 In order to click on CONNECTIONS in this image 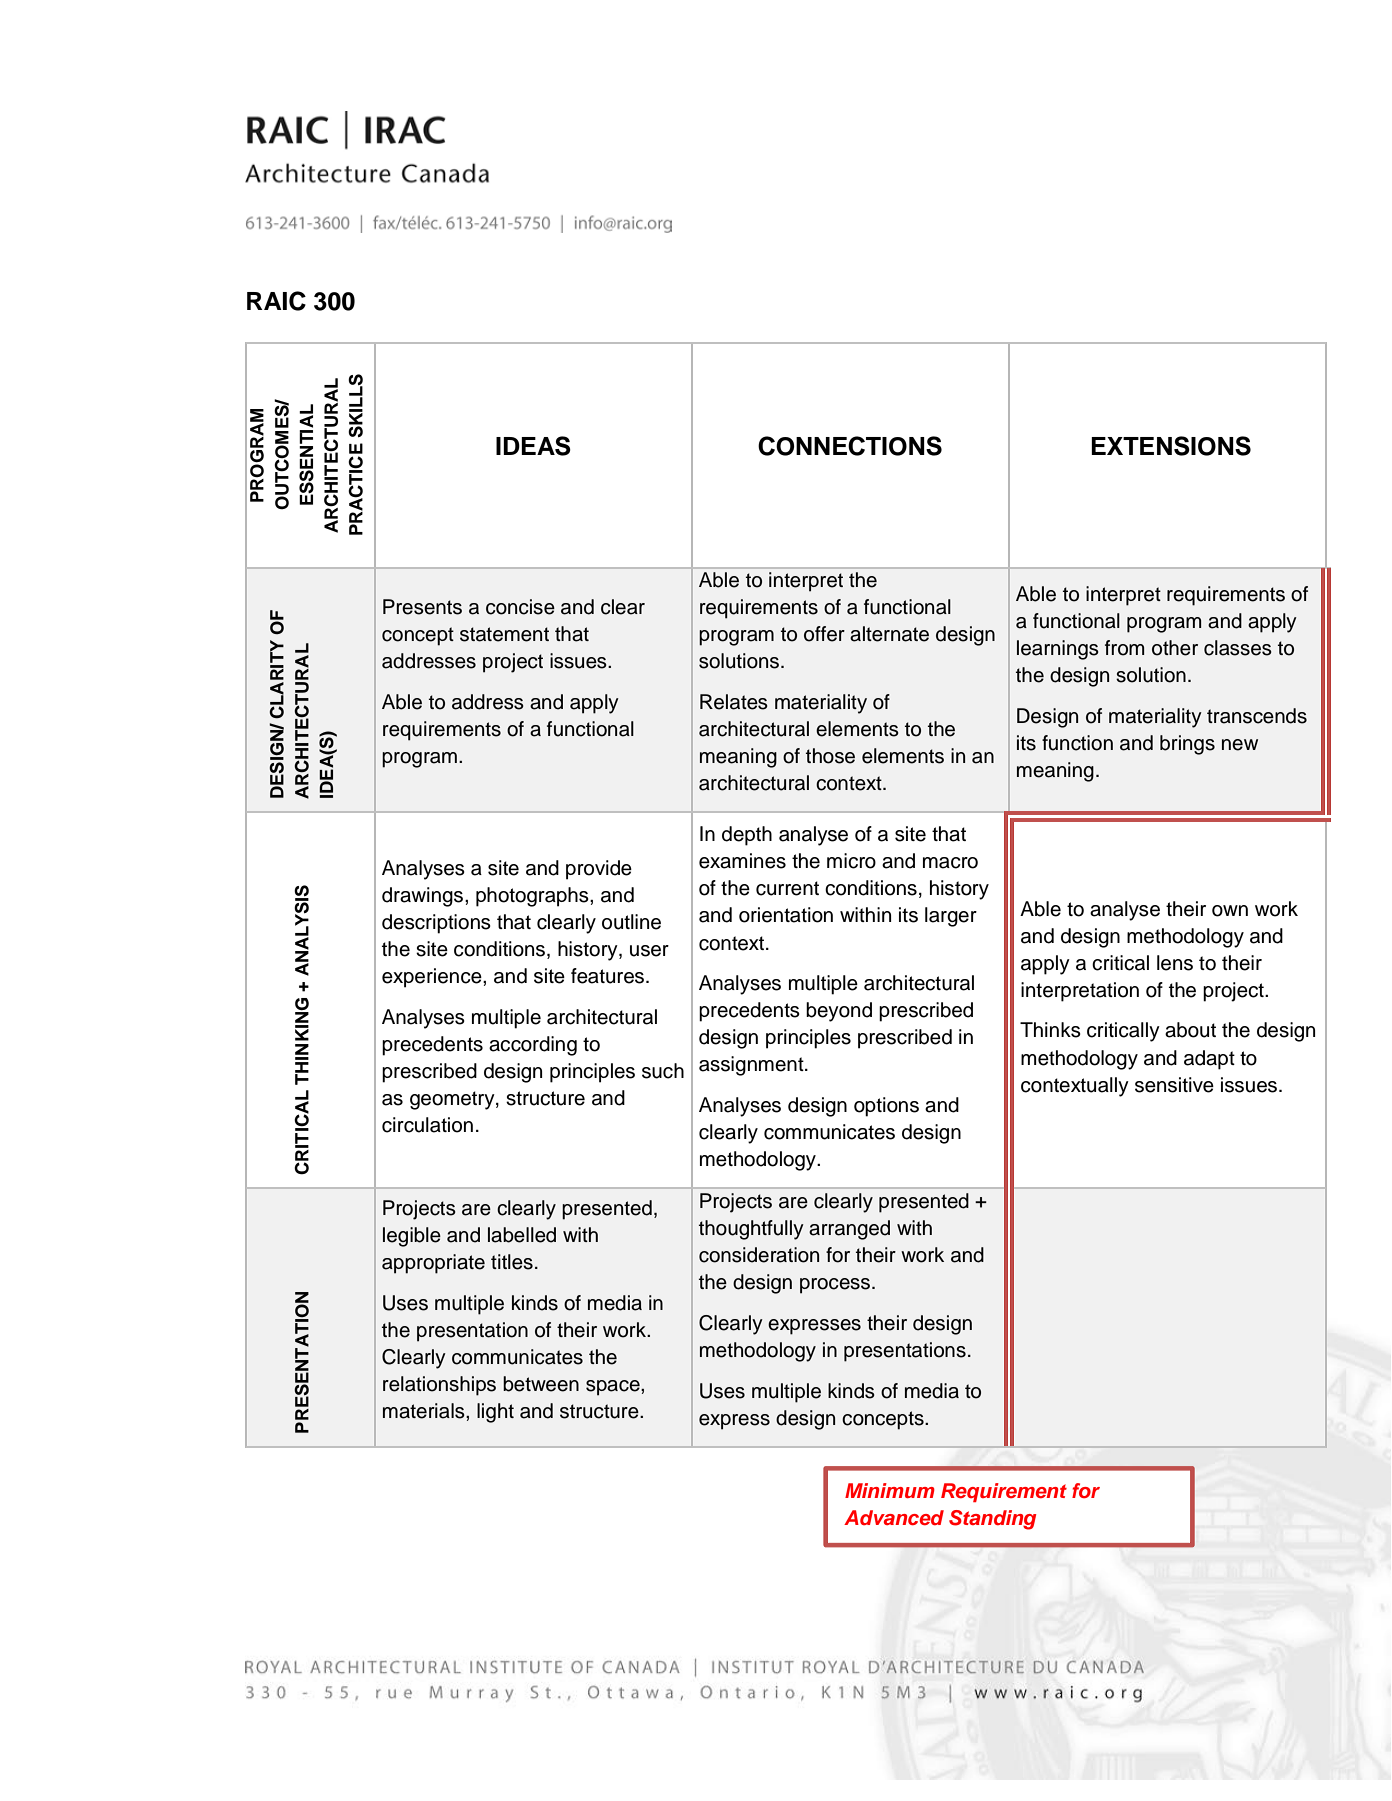, I will do `click(850, 446)`.
